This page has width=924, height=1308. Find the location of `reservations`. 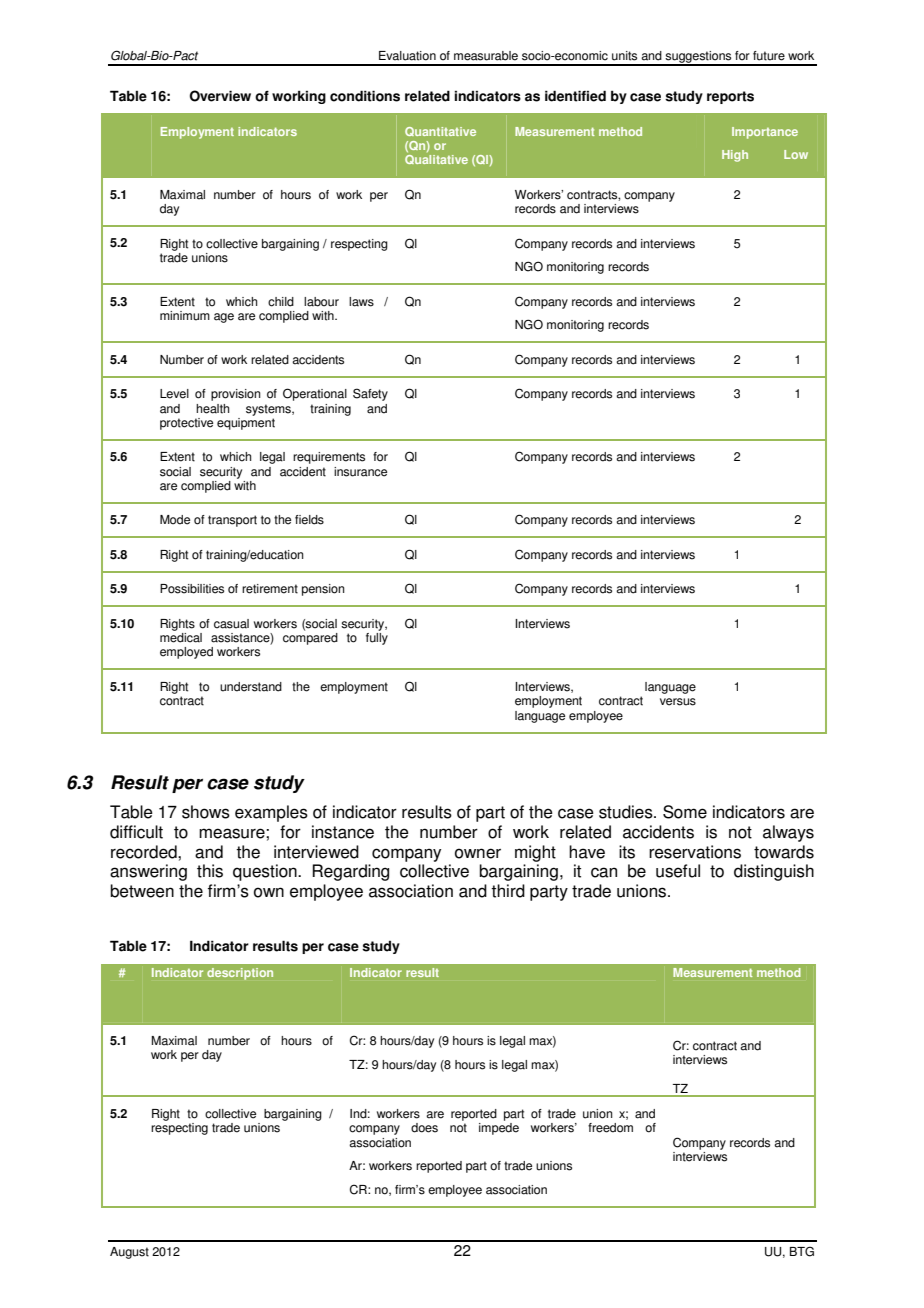

reservations is located at coordinates (695, 852).
